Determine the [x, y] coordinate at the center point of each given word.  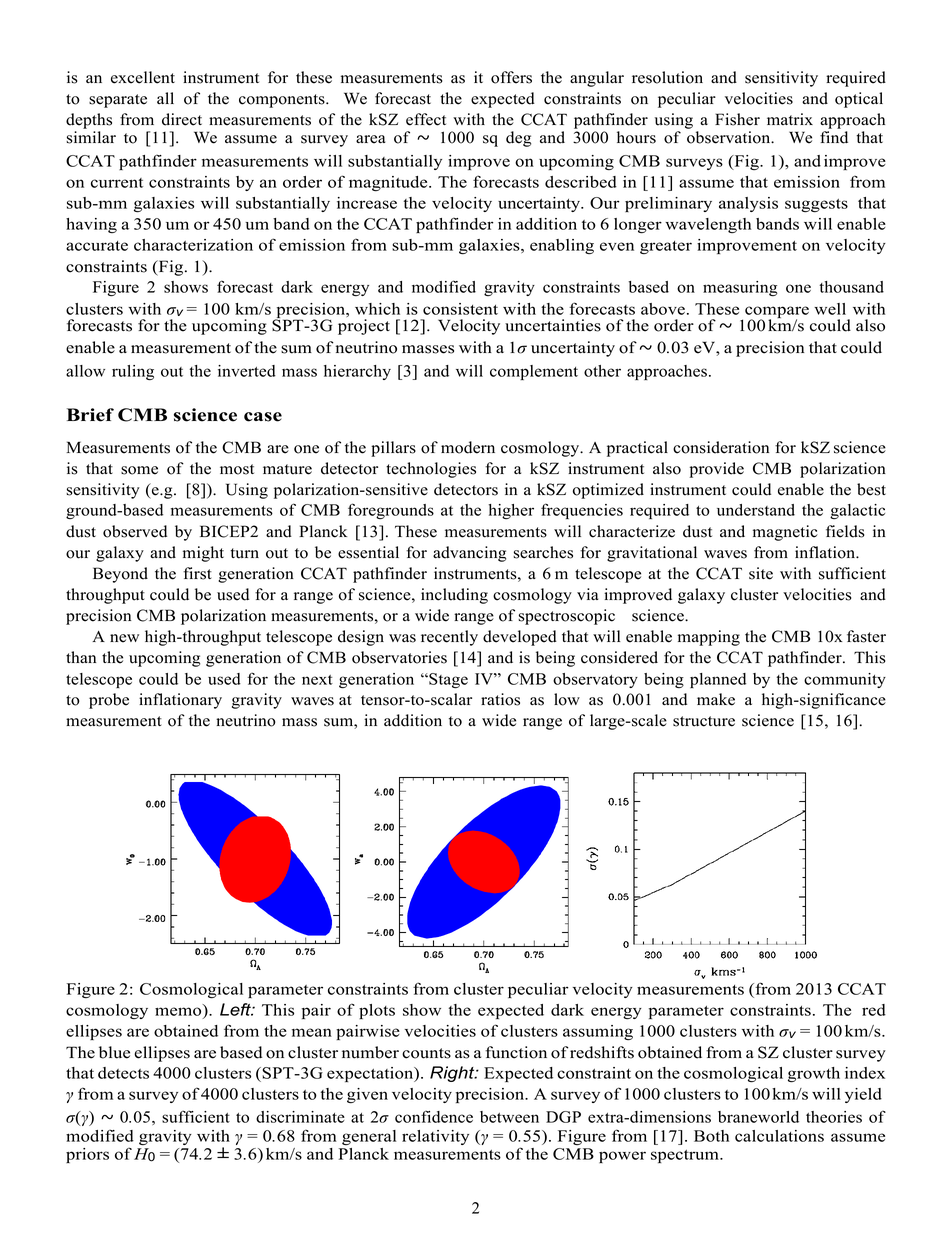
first [197, 573]
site [761, 573]
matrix [790, 119]
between [509, 1117]
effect [426, 119]
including [454, 596]
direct [182, 119]
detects [123, 1073]
